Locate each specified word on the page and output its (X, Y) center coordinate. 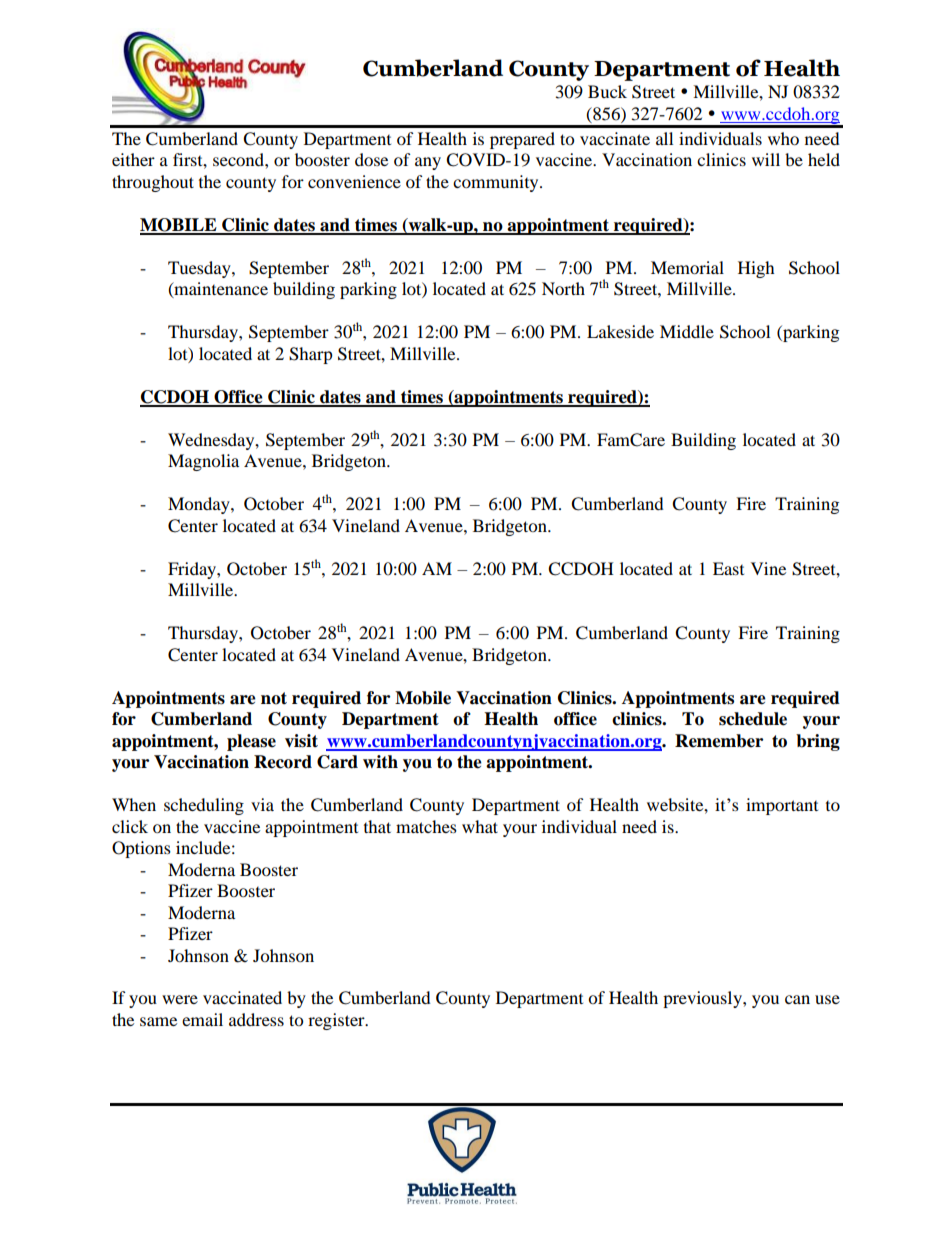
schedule (753, 719)
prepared (522, 140)
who (783, 138)
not (274, 698)
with (380, 762)
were (180, 999)
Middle (687, 331)
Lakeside (620, 331)
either (133, 159)
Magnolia (203, 462)
